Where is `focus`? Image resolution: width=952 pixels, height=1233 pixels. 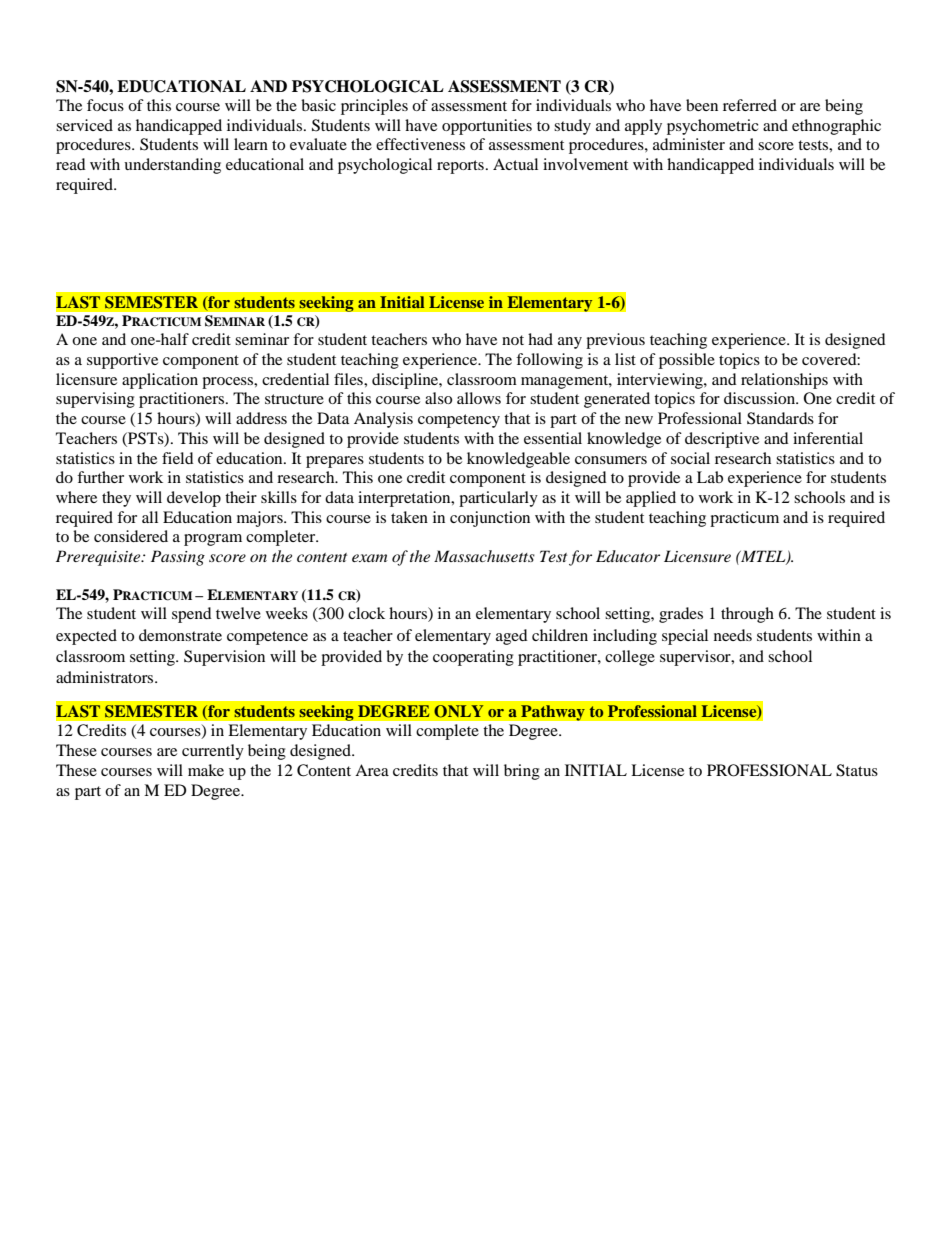 focus is located at coordinates (105, 105).
